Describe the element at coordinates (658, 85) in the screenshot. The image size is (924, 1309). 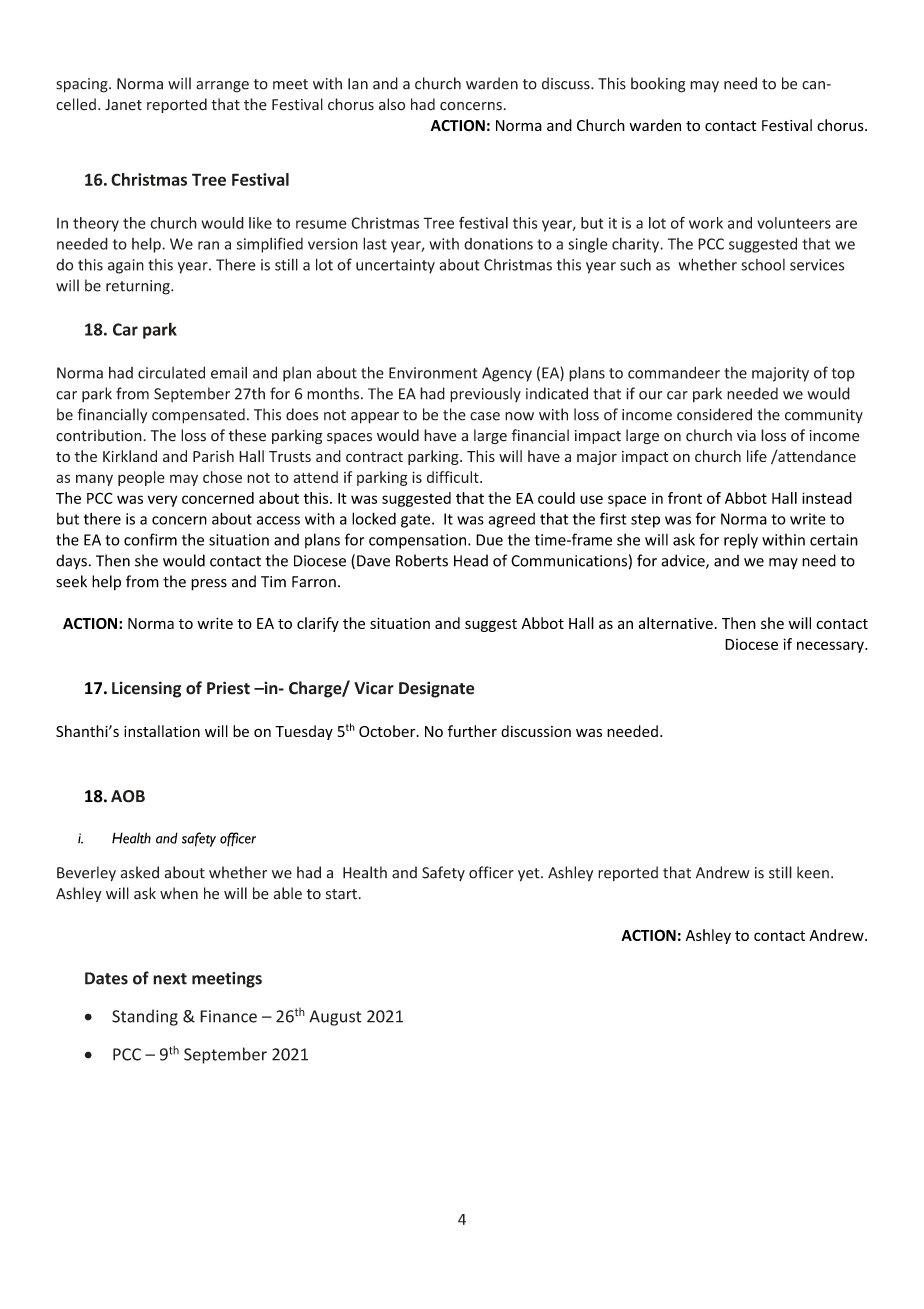
I see `booking` at that location.
